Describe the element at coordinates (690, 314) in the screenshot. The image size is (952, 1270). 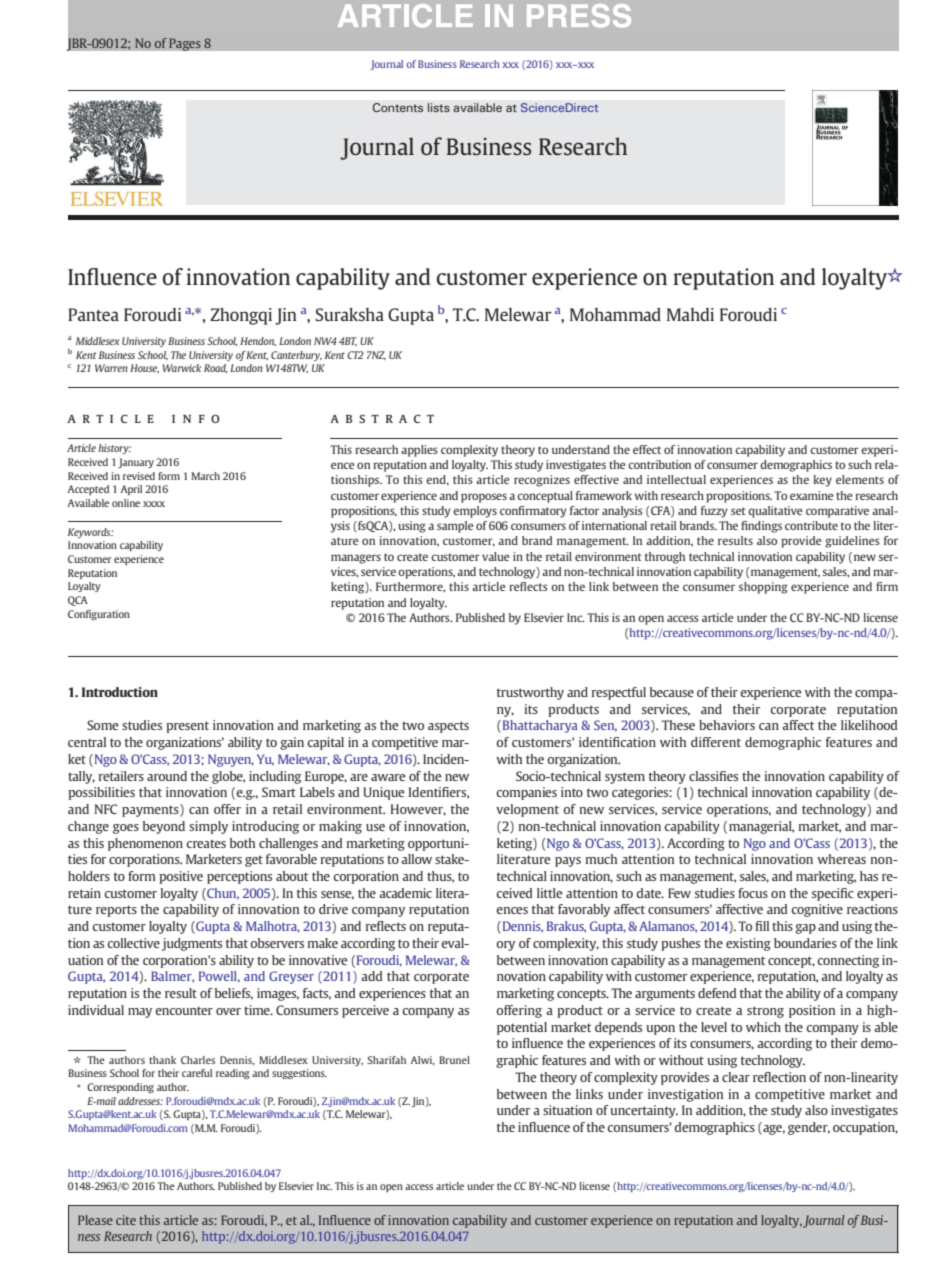
I see `Mahdi` at that location.
